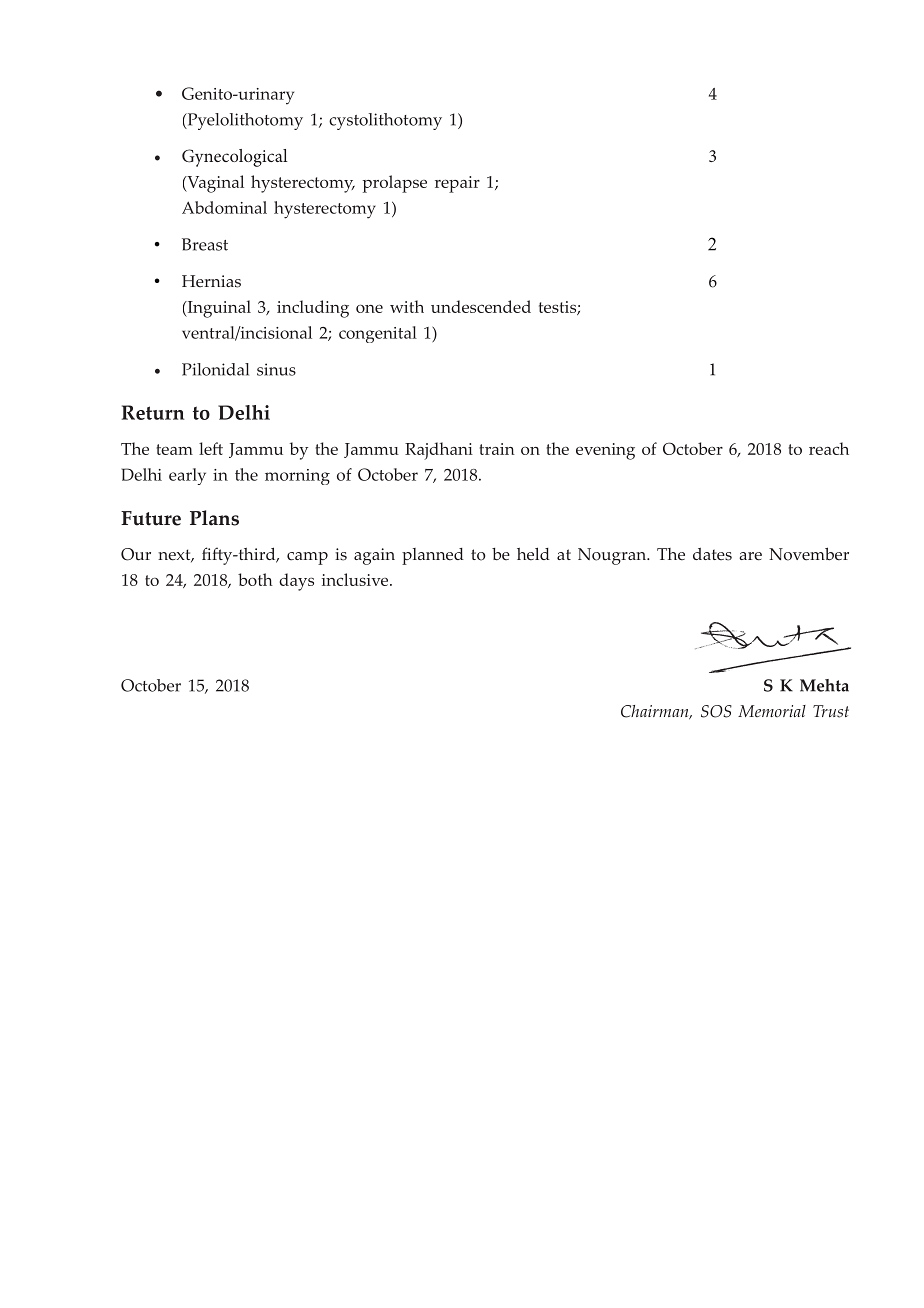 This screenshot has height=1308, width=924. Describe the element at coordinates (772, 711) in the screenshot. I see `Memorial` at that location.
